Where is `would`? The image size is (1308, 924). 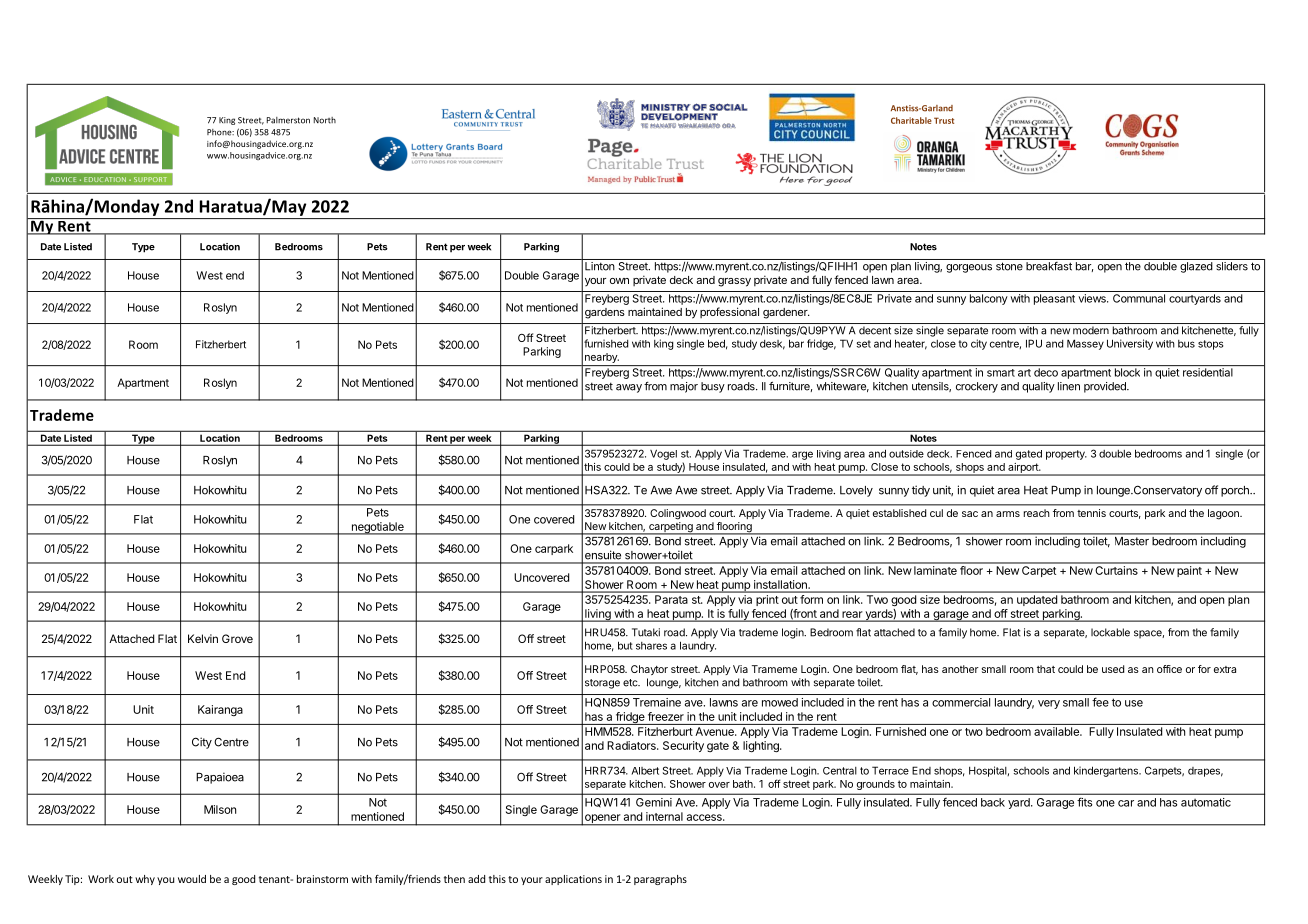
would is located at coordinates (192, 879).
